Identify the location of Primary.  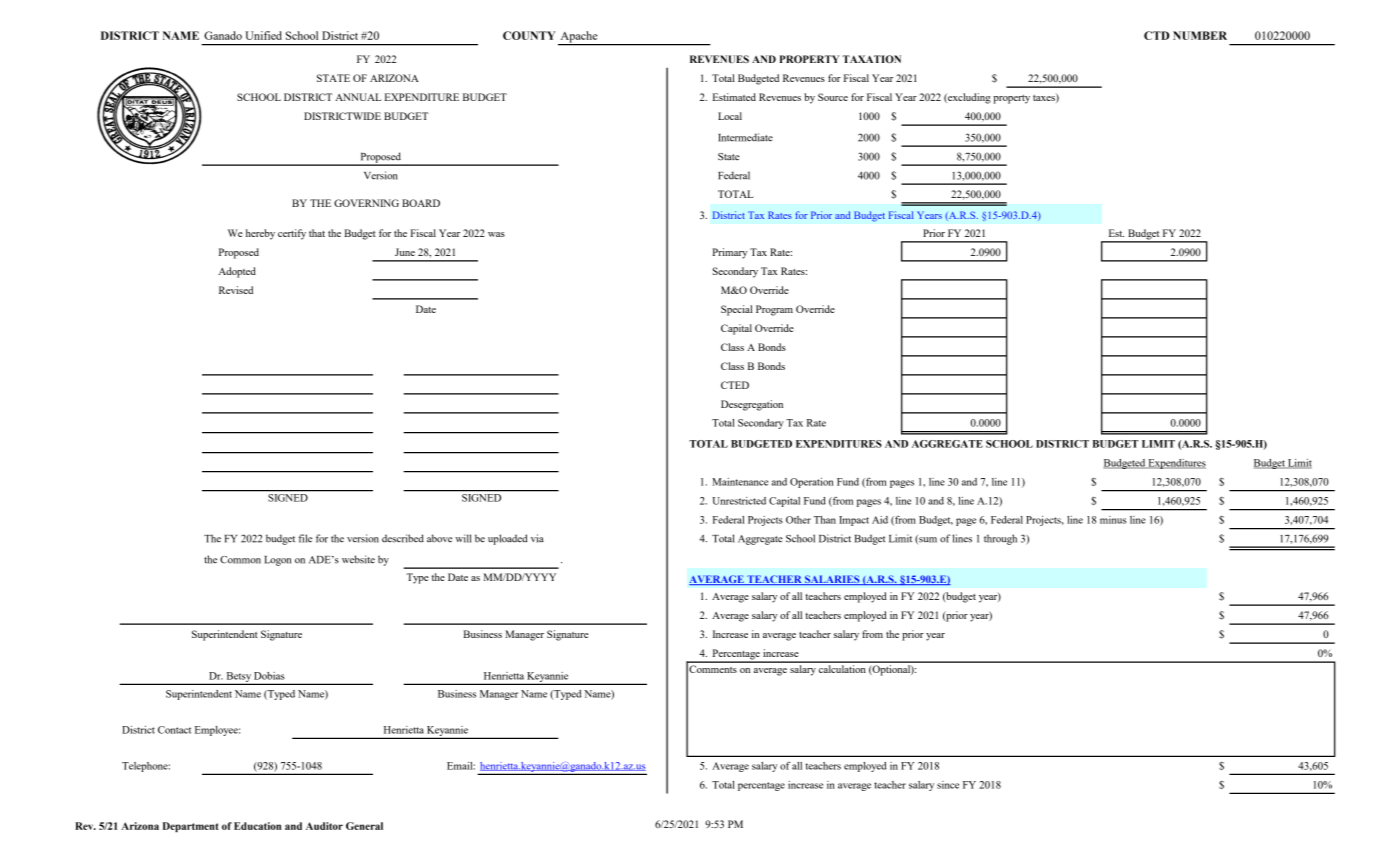
(730, 253).
